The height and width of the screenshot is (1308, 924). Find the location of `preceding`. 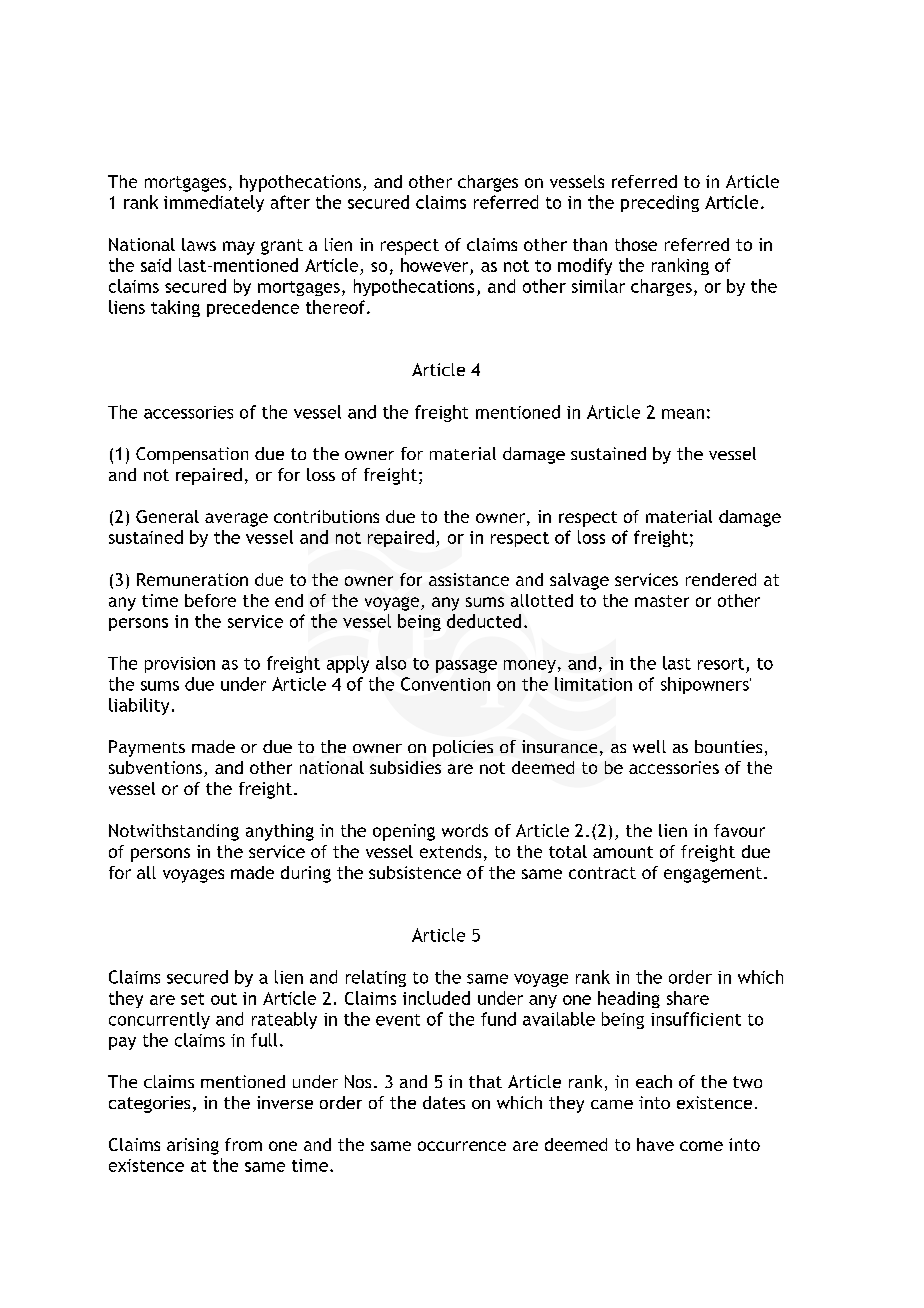

preceding is located at coordinates (660, 203).
